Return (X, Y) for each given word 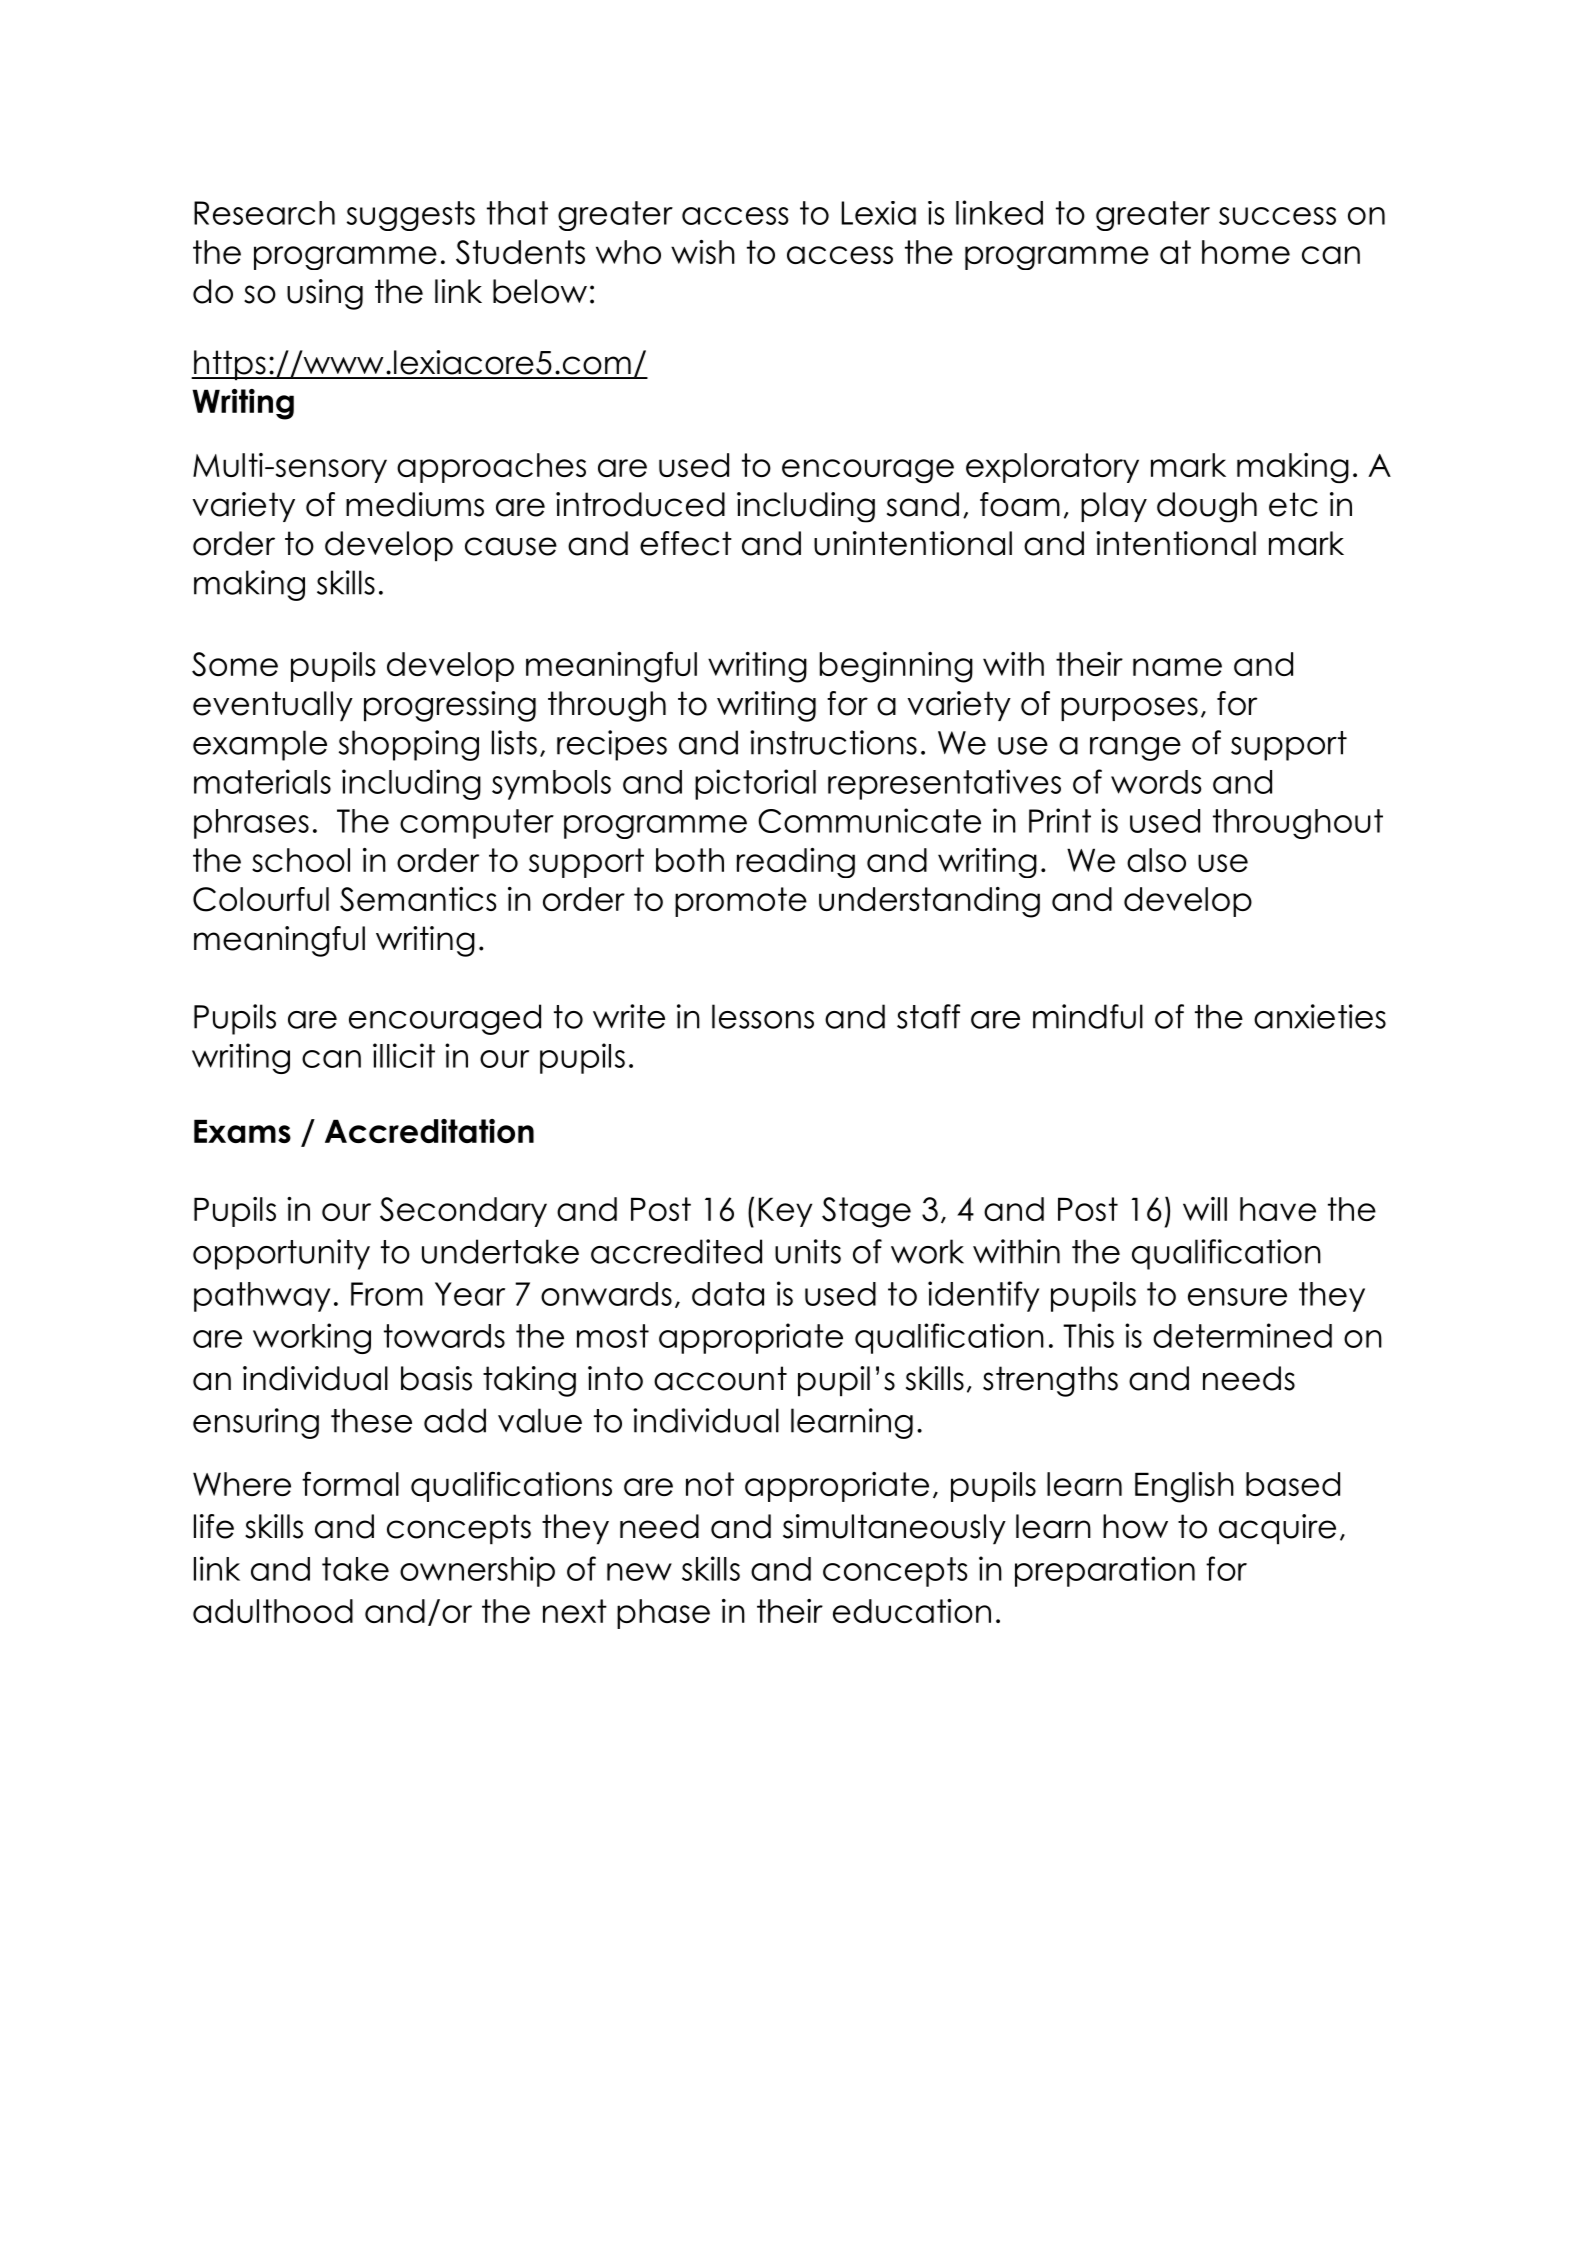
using (325, 294)
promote (741, 902)
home (1246, 252)
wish (703, 252)
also (1156, 860)
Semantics (418, 899)
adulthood (273, 1611)
